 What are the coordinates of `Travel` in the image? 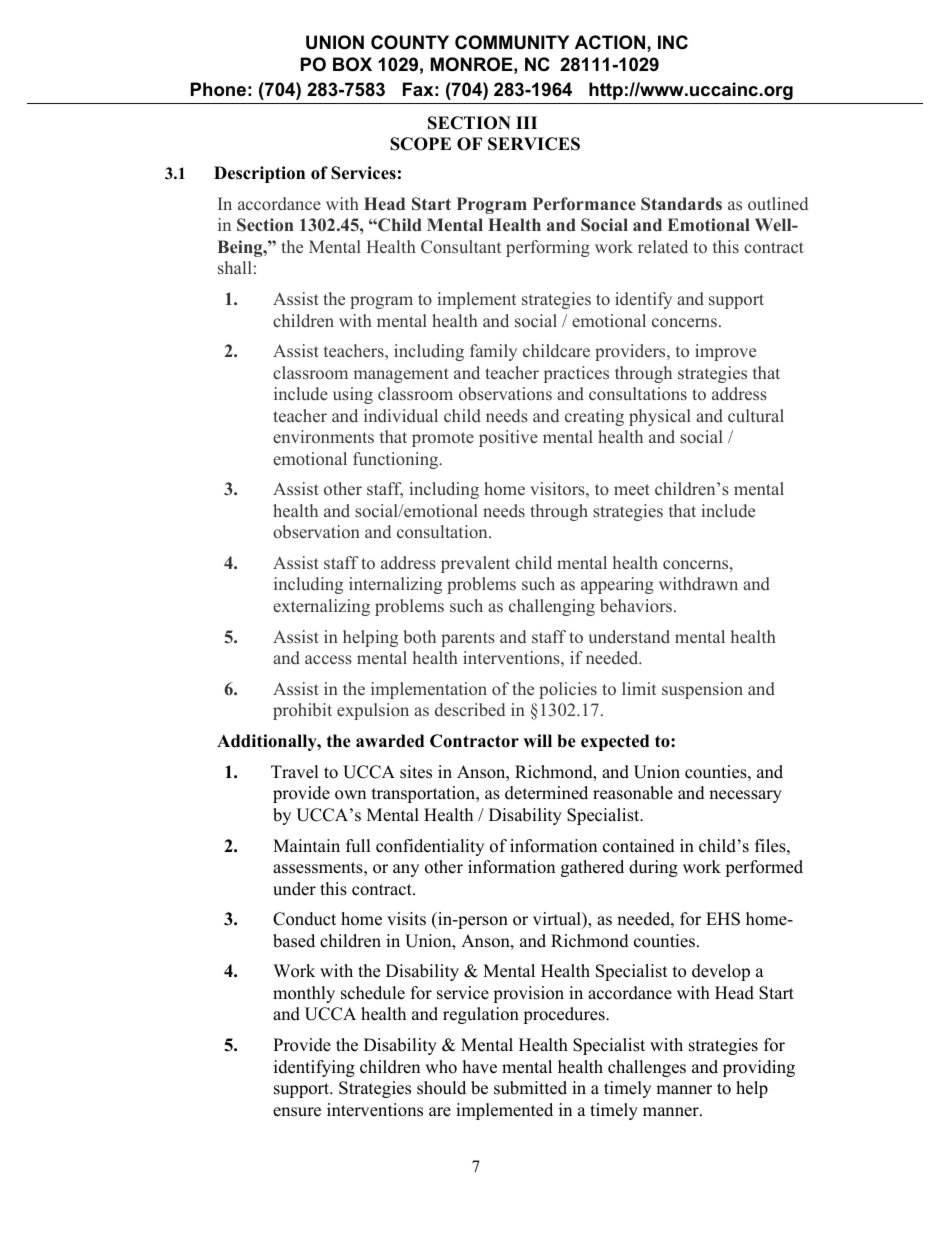 It's located at (295, 772).
